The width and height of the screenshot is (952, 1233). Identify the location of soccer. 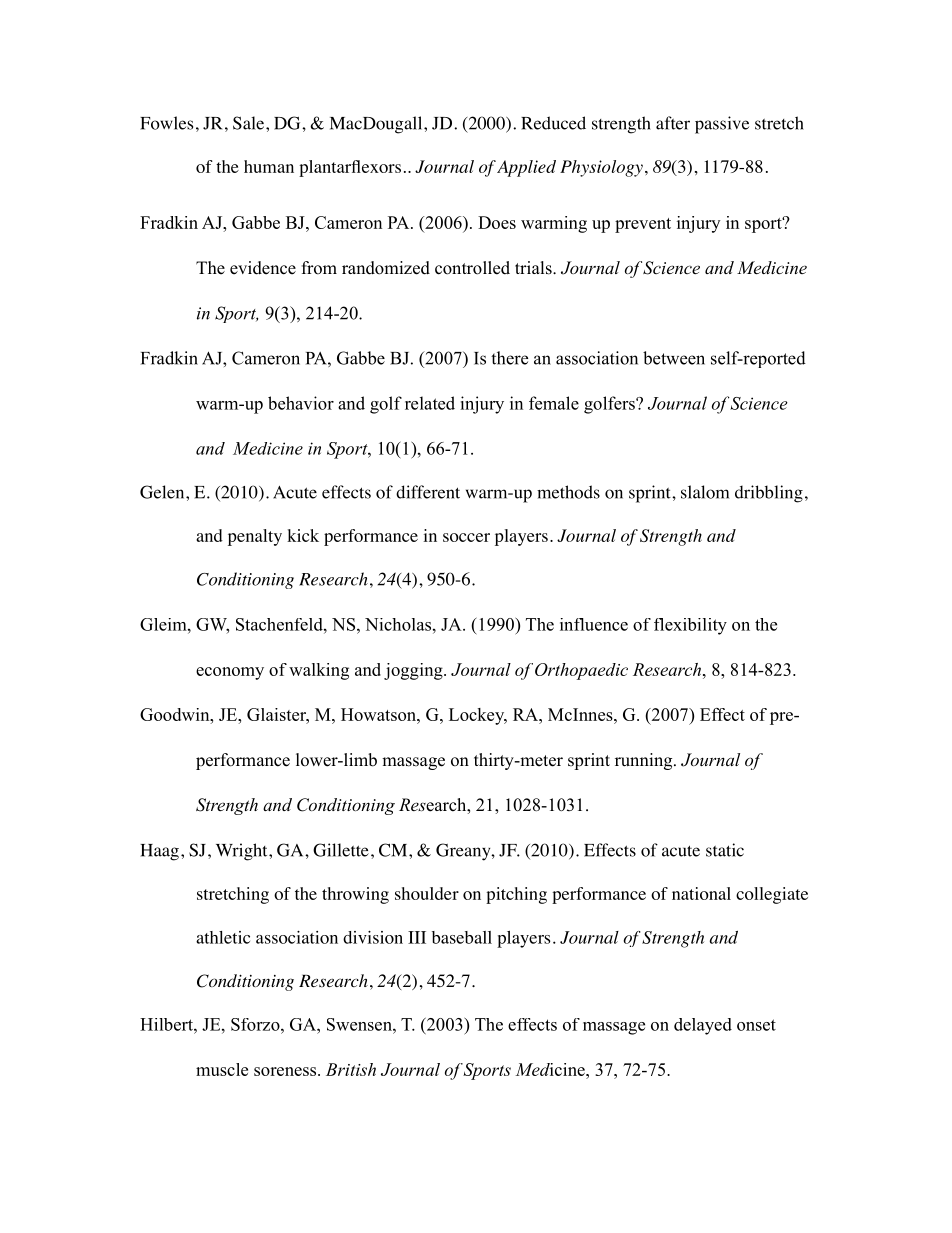
(466, 537).
